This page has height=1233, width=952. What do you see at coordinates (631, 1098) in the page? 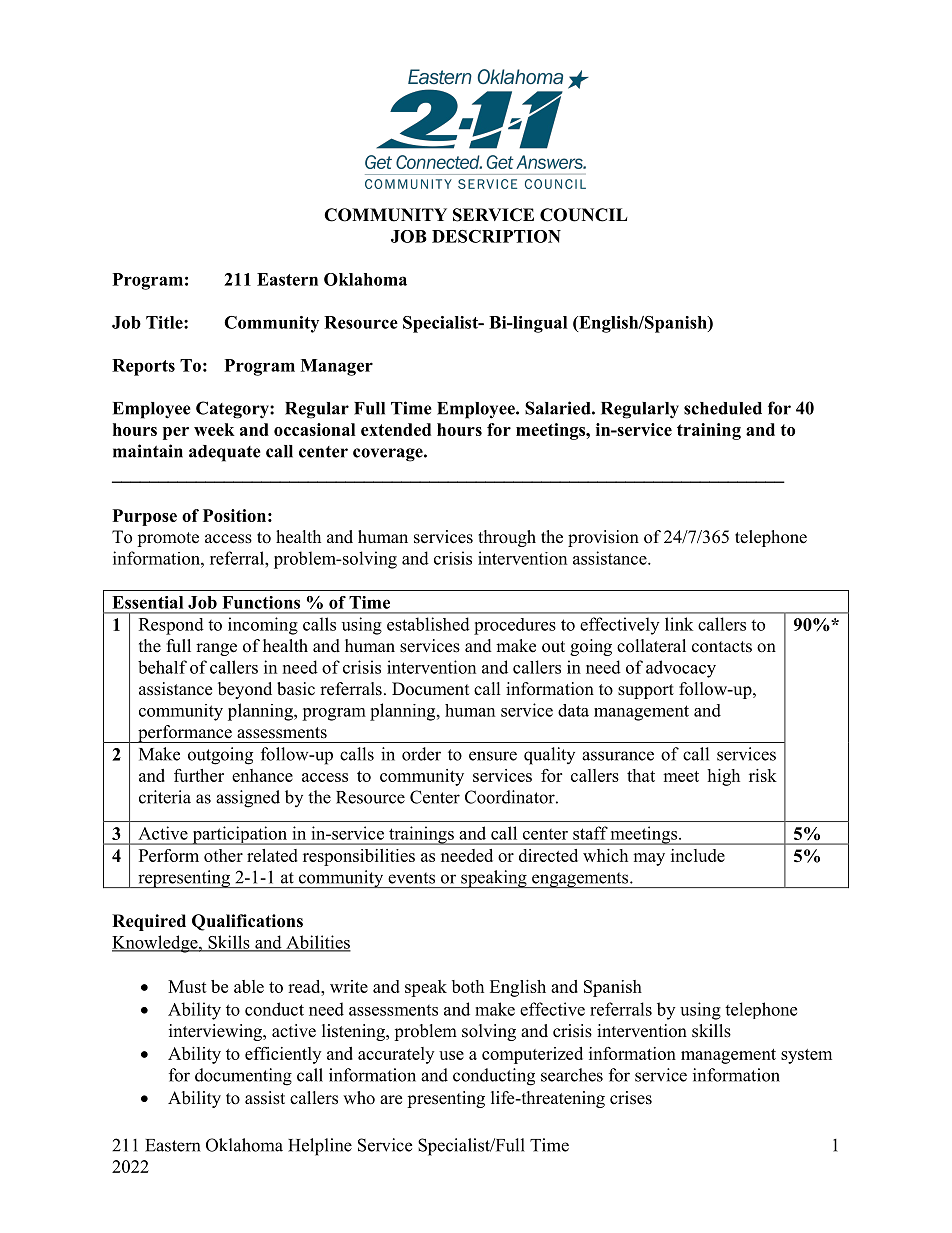
I see `crises` at bounding box center [631, 1098].
